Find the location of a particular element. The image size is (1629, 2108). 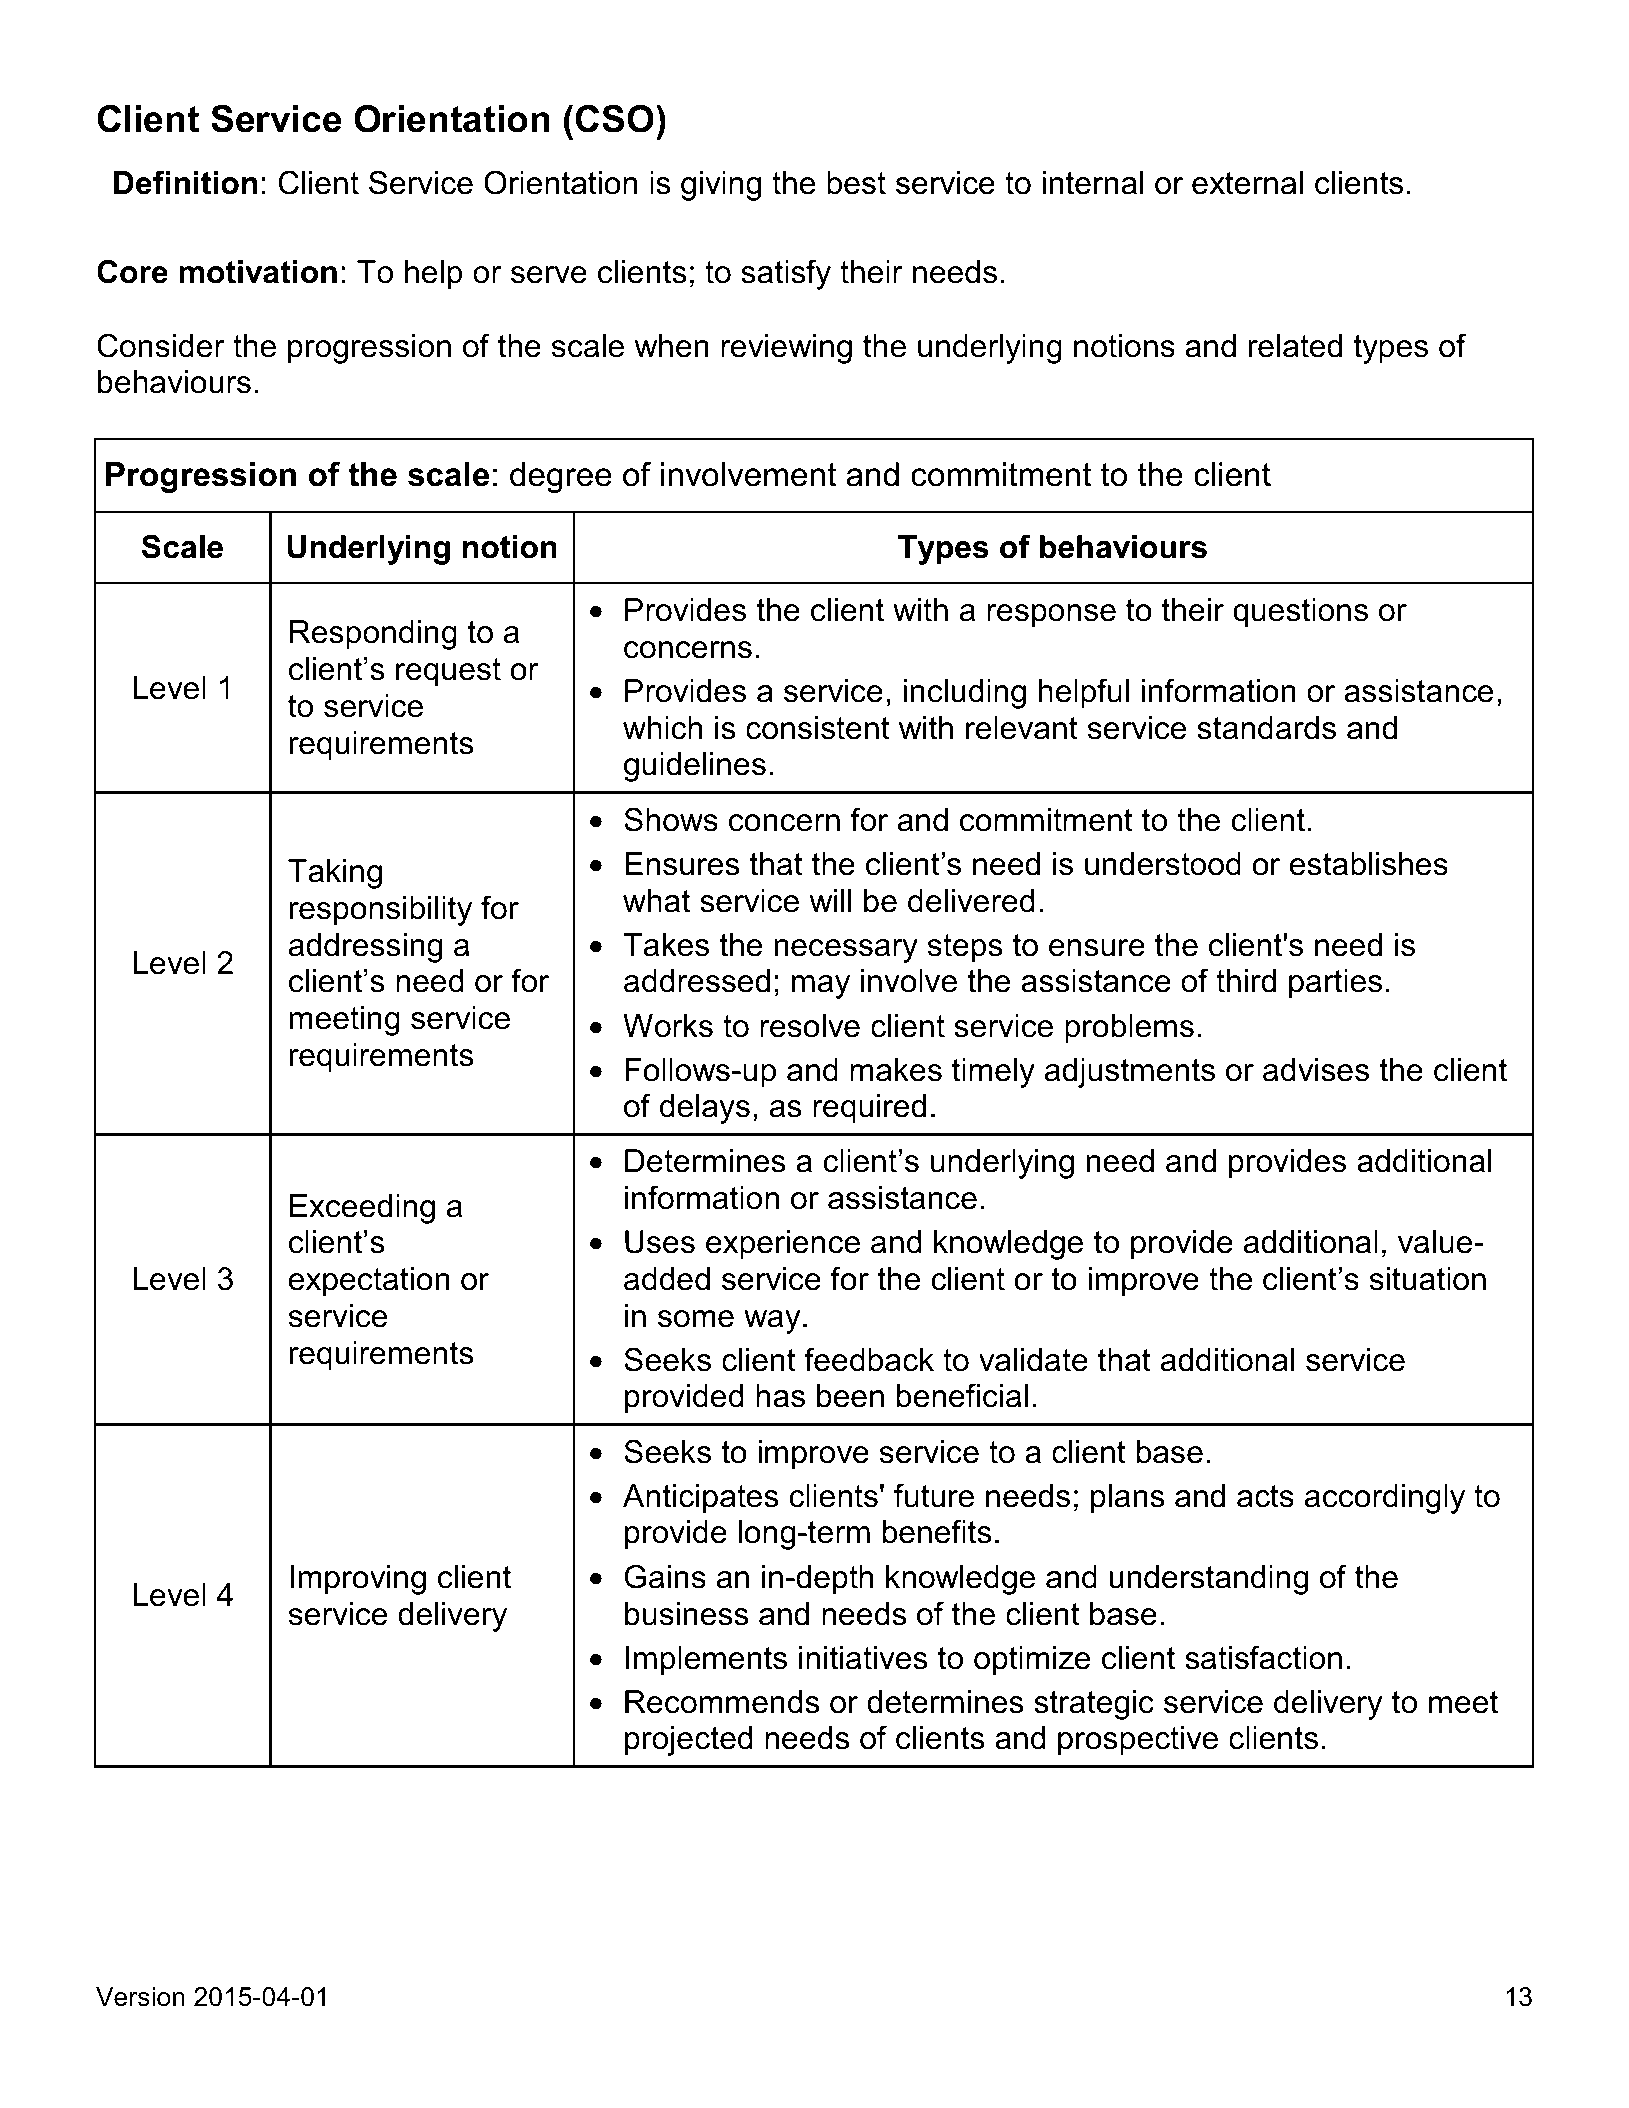

Definition is located at coordinates (185, 182).
